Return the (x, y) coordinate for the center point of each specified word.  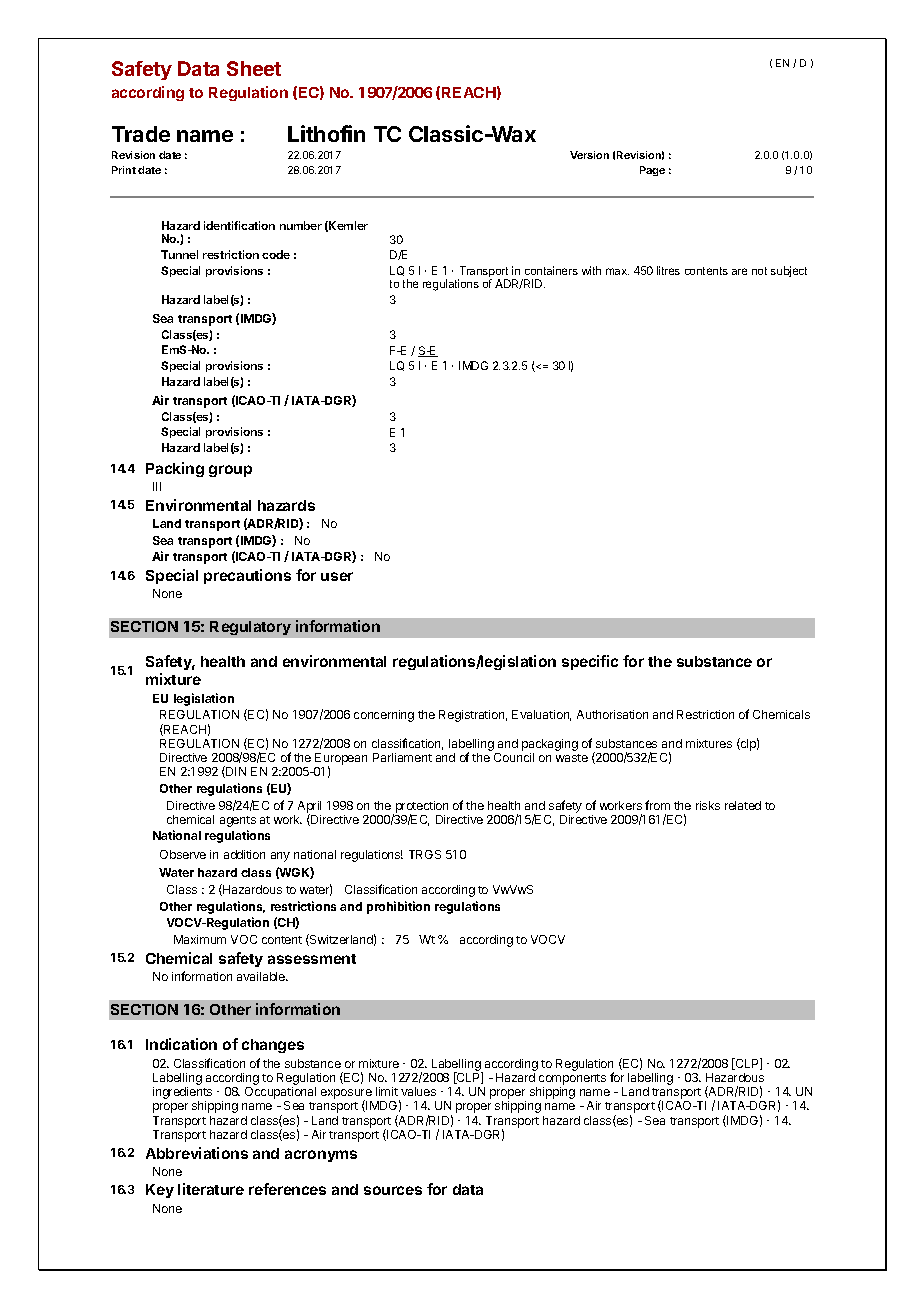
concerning (384, 716)
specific (590, 662)
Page (652, 171)
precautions (247, 576)
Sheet (254, 68)
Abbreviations (197, 1153)
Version (589, 155)
